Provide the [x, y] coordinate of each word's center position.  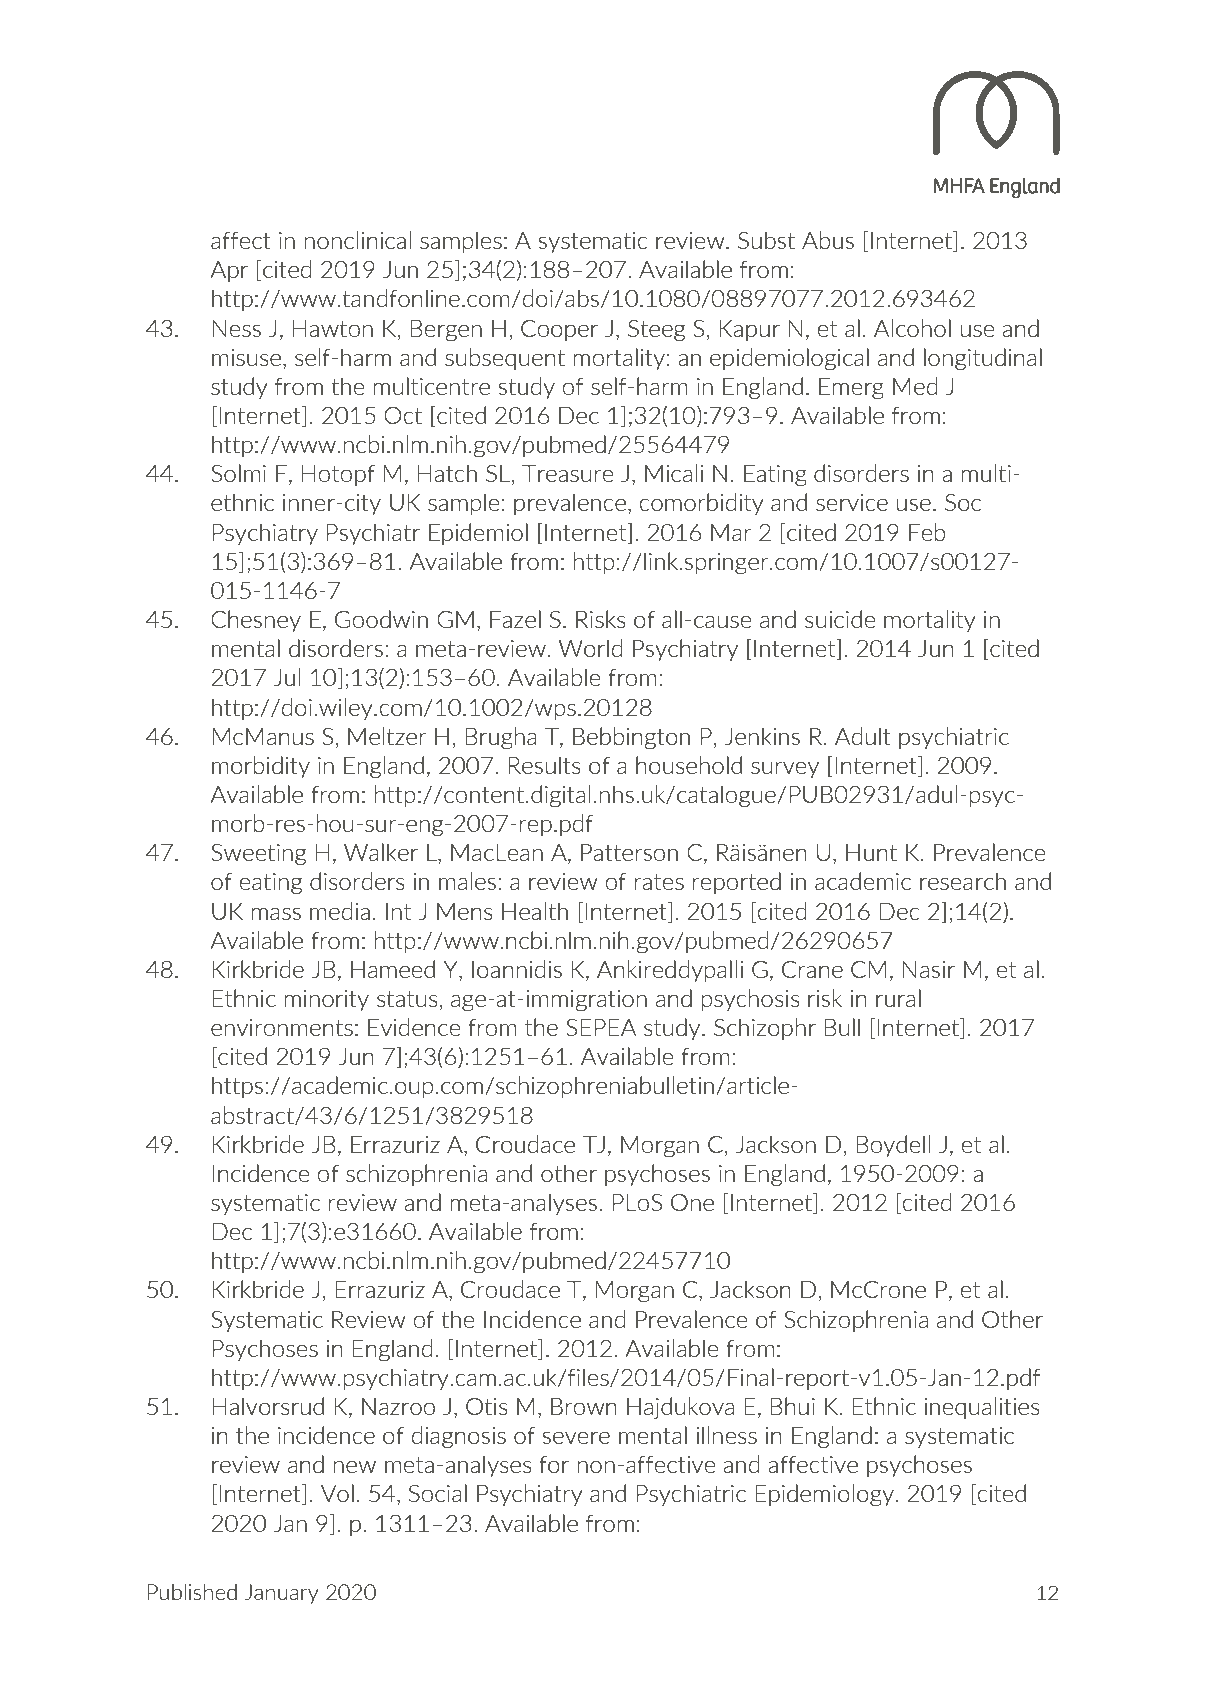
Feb [927, 532]
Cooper [559, 330]
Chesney [256, 621]
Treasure [568, 473]
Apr [229, 271]
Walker [381, 852]
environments [282, 1027]
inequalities [982, 1408]
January [281, 1594]
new [355, 1467]
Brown [584, 1406]
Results [544, 765]
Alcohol [912, 328]
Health [535, 911]
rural [898, 998]
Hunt [871, 852]
